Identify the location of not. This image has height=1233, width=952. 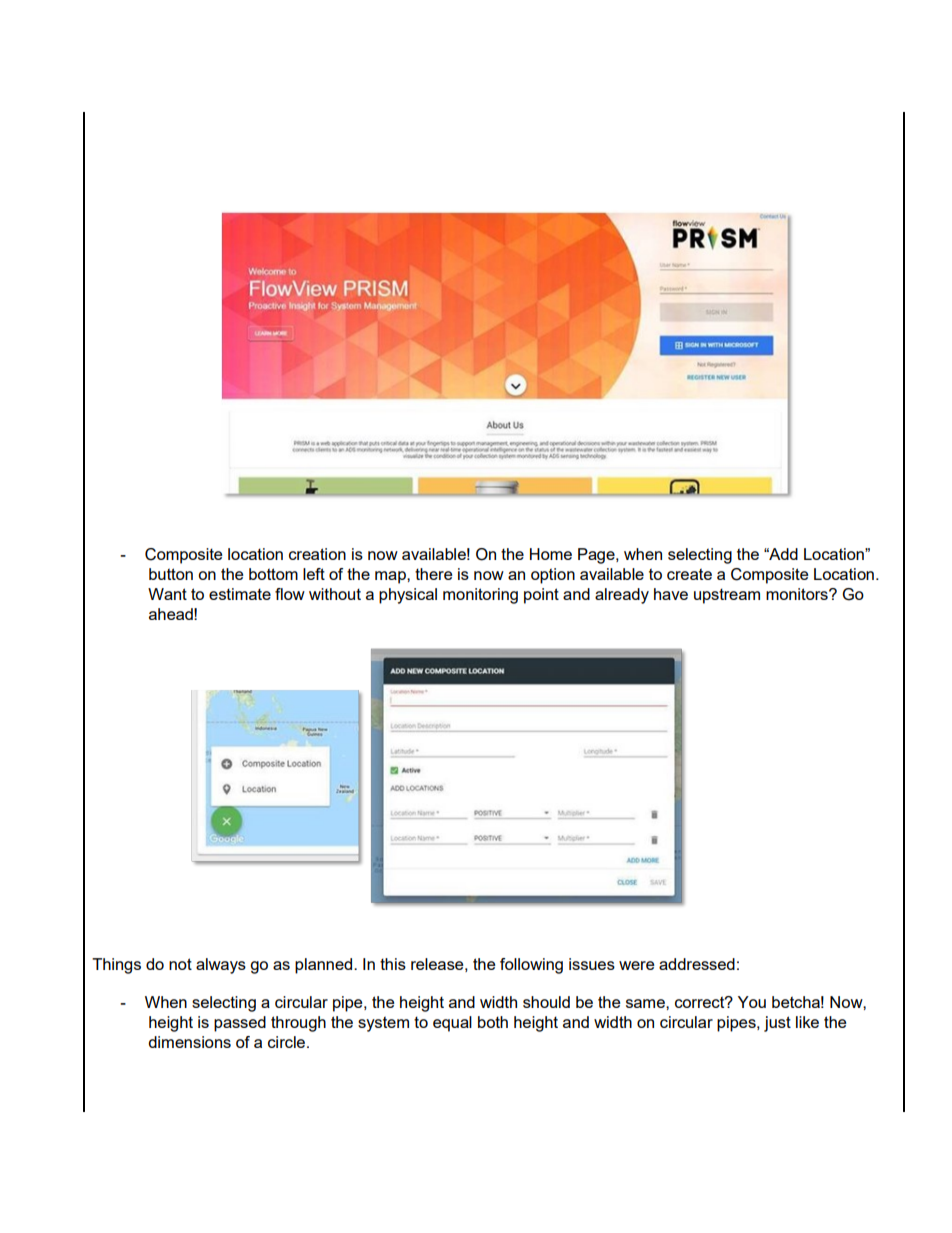
(180, 964).
